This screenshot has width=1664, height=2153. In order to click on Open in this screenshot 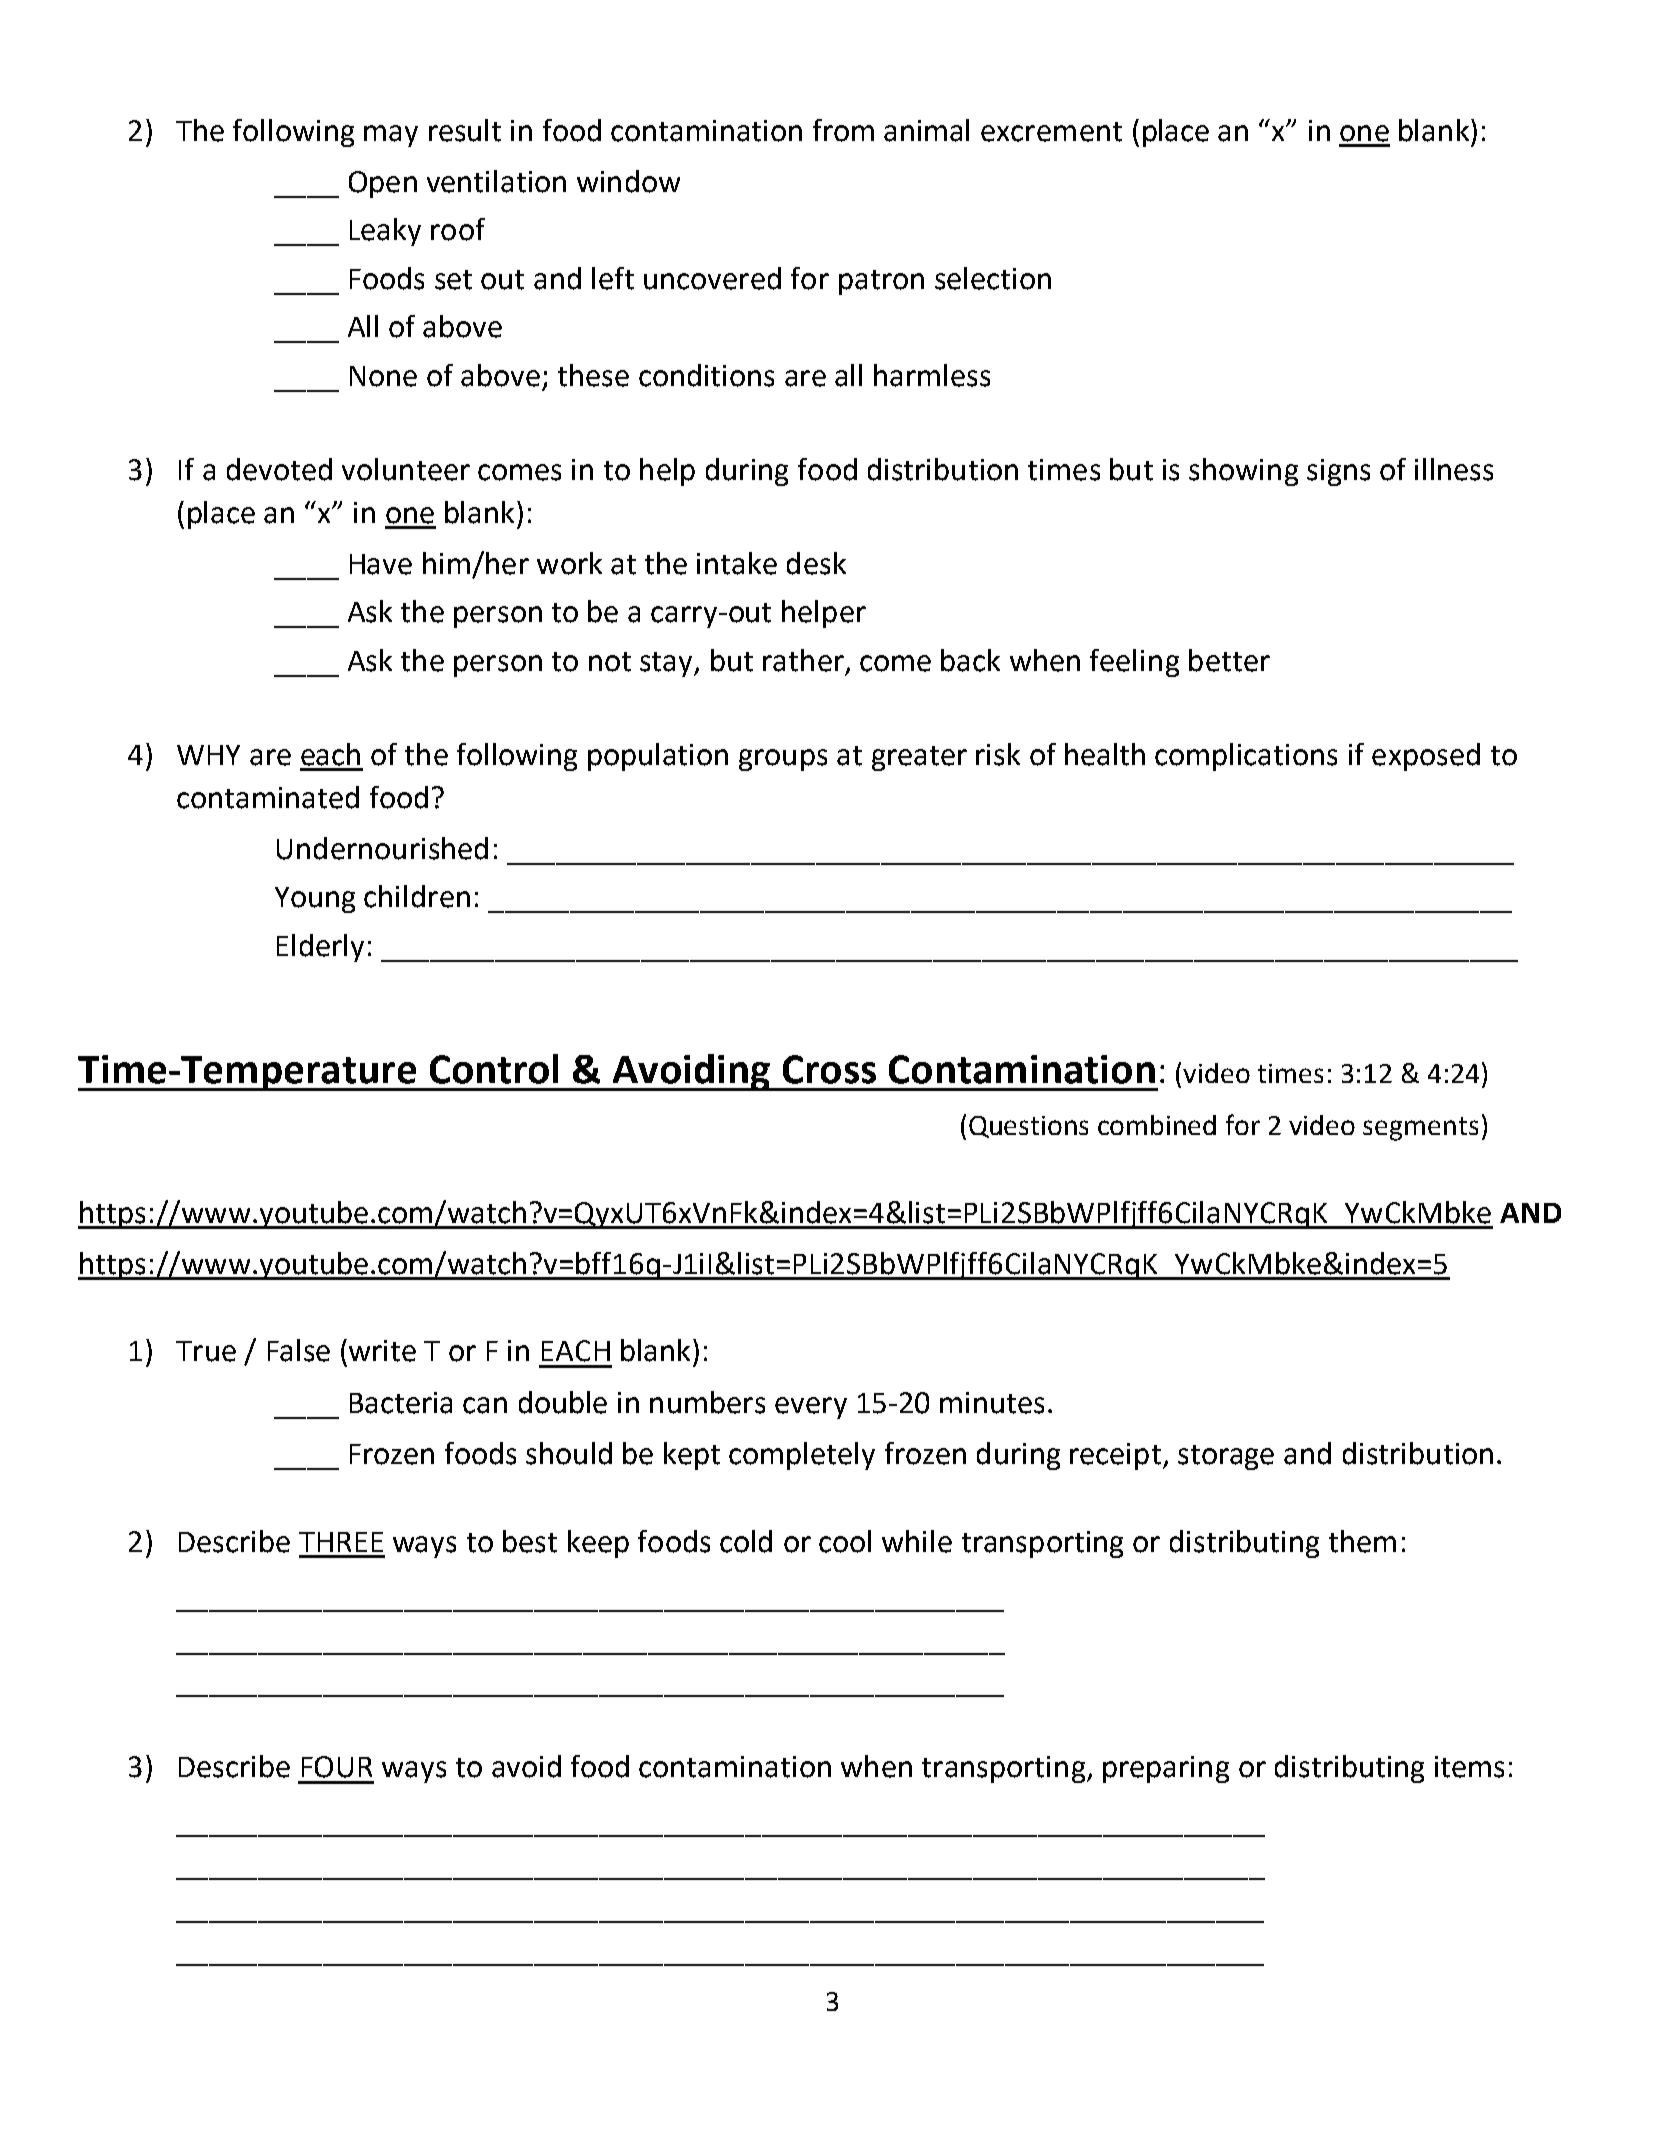, I will do `click(383, 184)`.
